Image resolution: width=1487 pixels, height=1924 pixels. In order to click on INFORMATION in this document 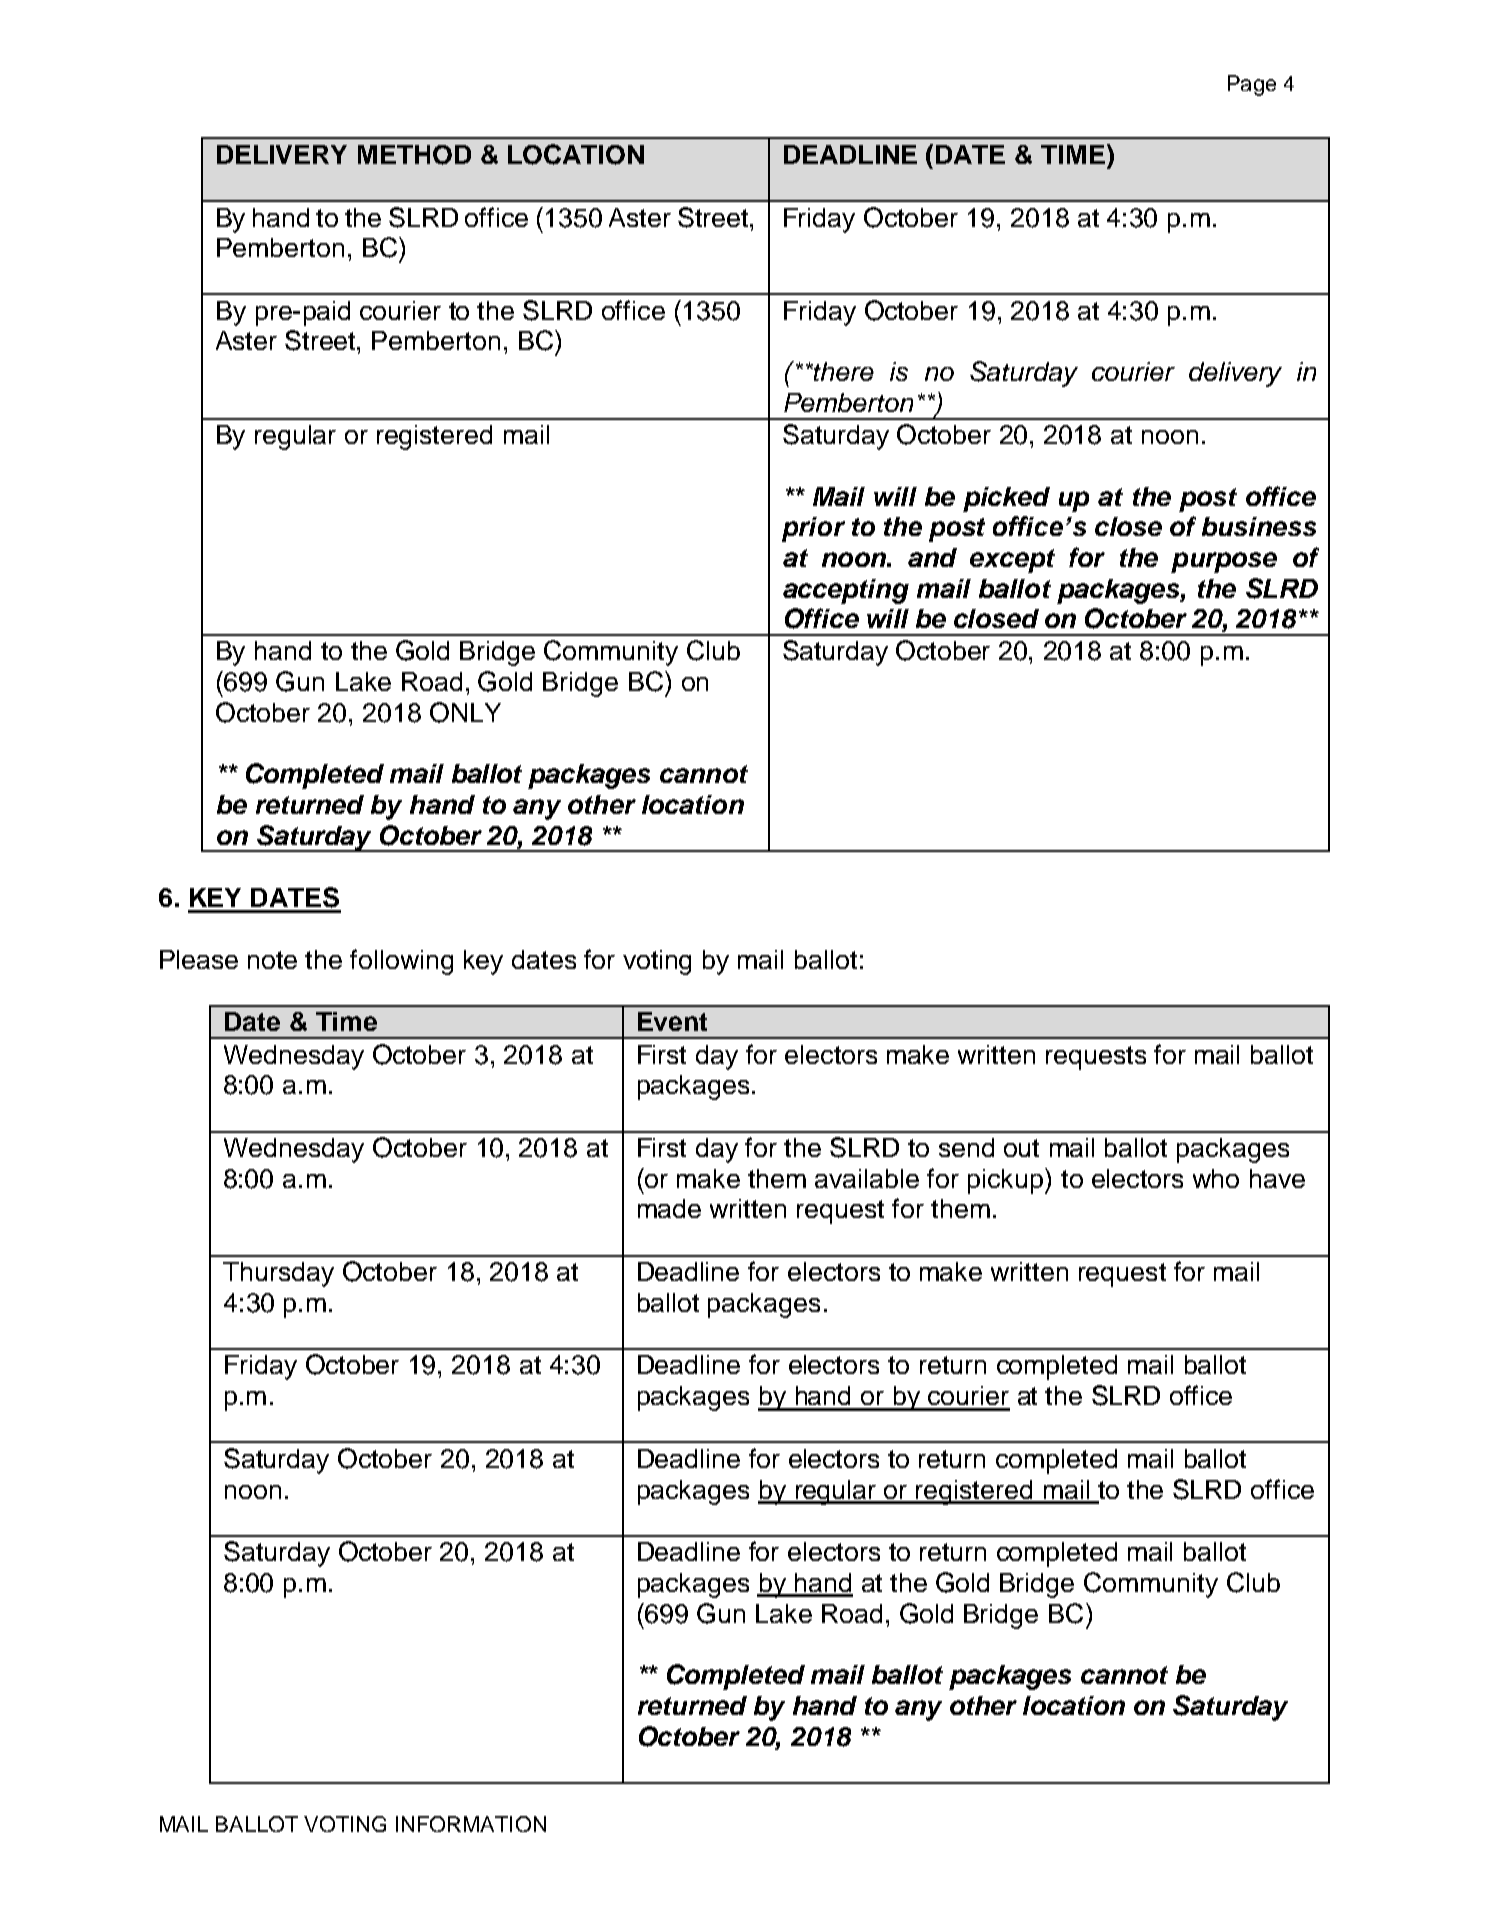, I will do `click(471, 1824)`.
